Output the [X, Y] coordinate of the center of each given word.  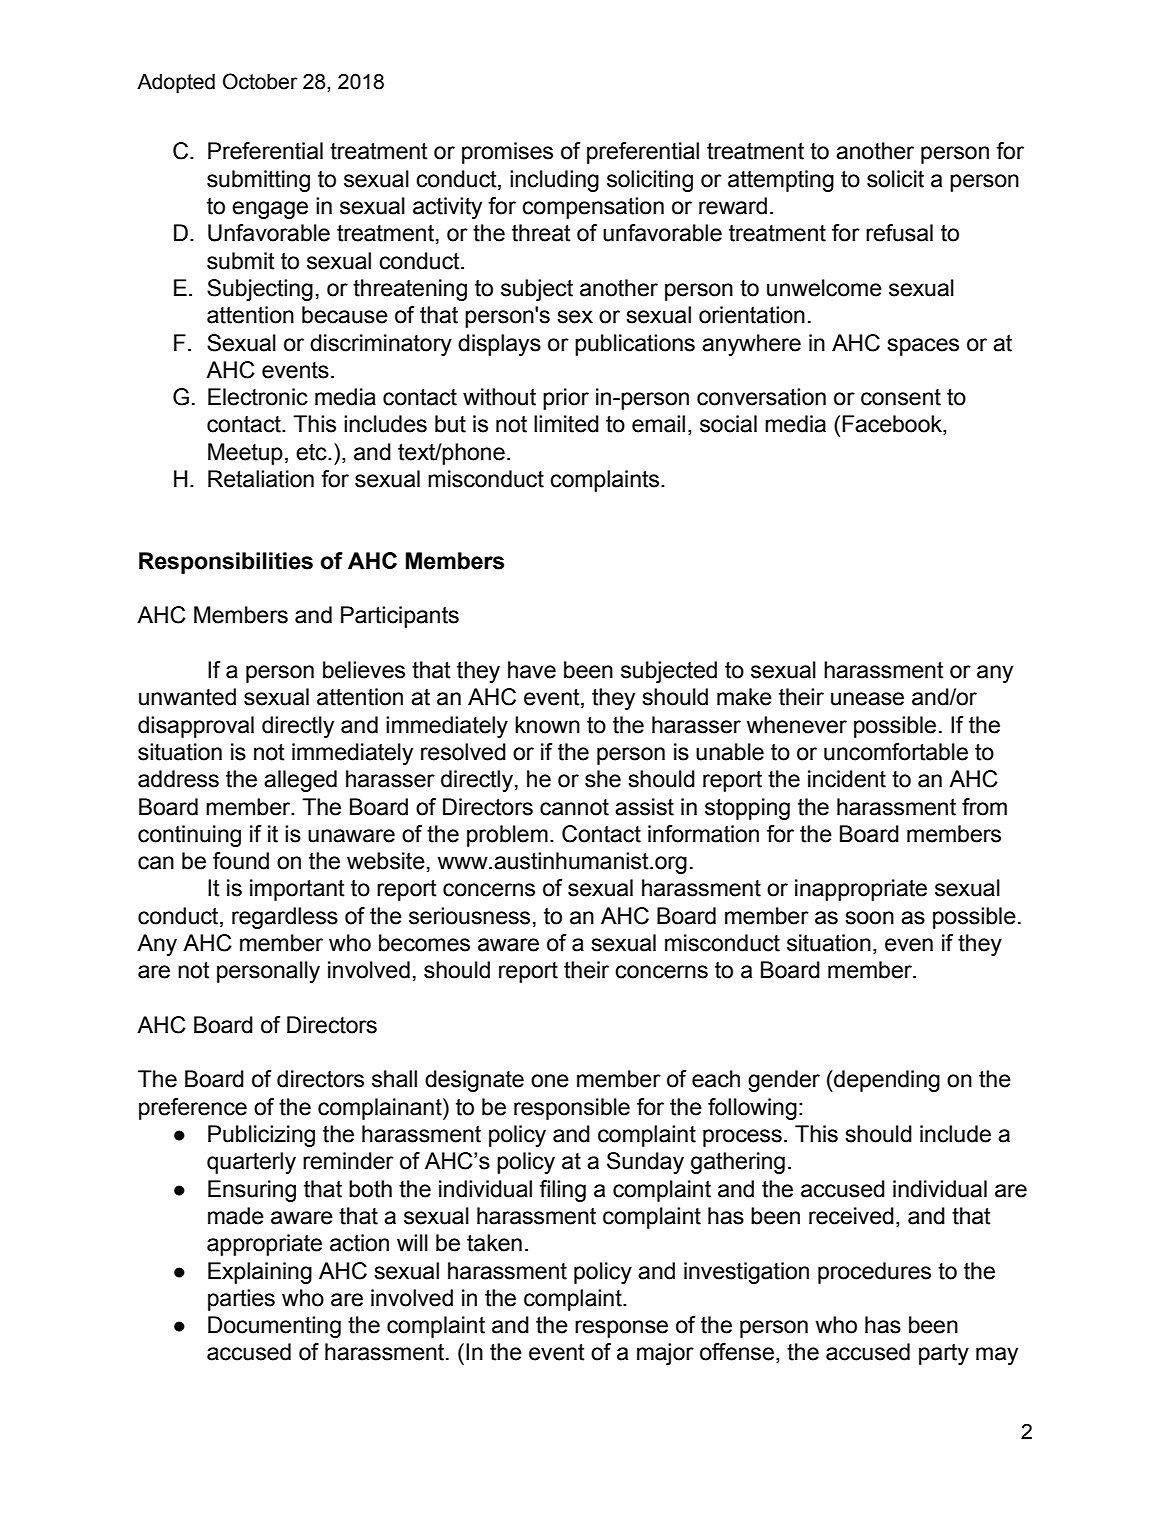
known [547, 725]
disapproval [196, 727]
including [554, 181]
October [260, 81]
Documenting [274, 1327]
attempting [781, 181]
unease [867, 699]
